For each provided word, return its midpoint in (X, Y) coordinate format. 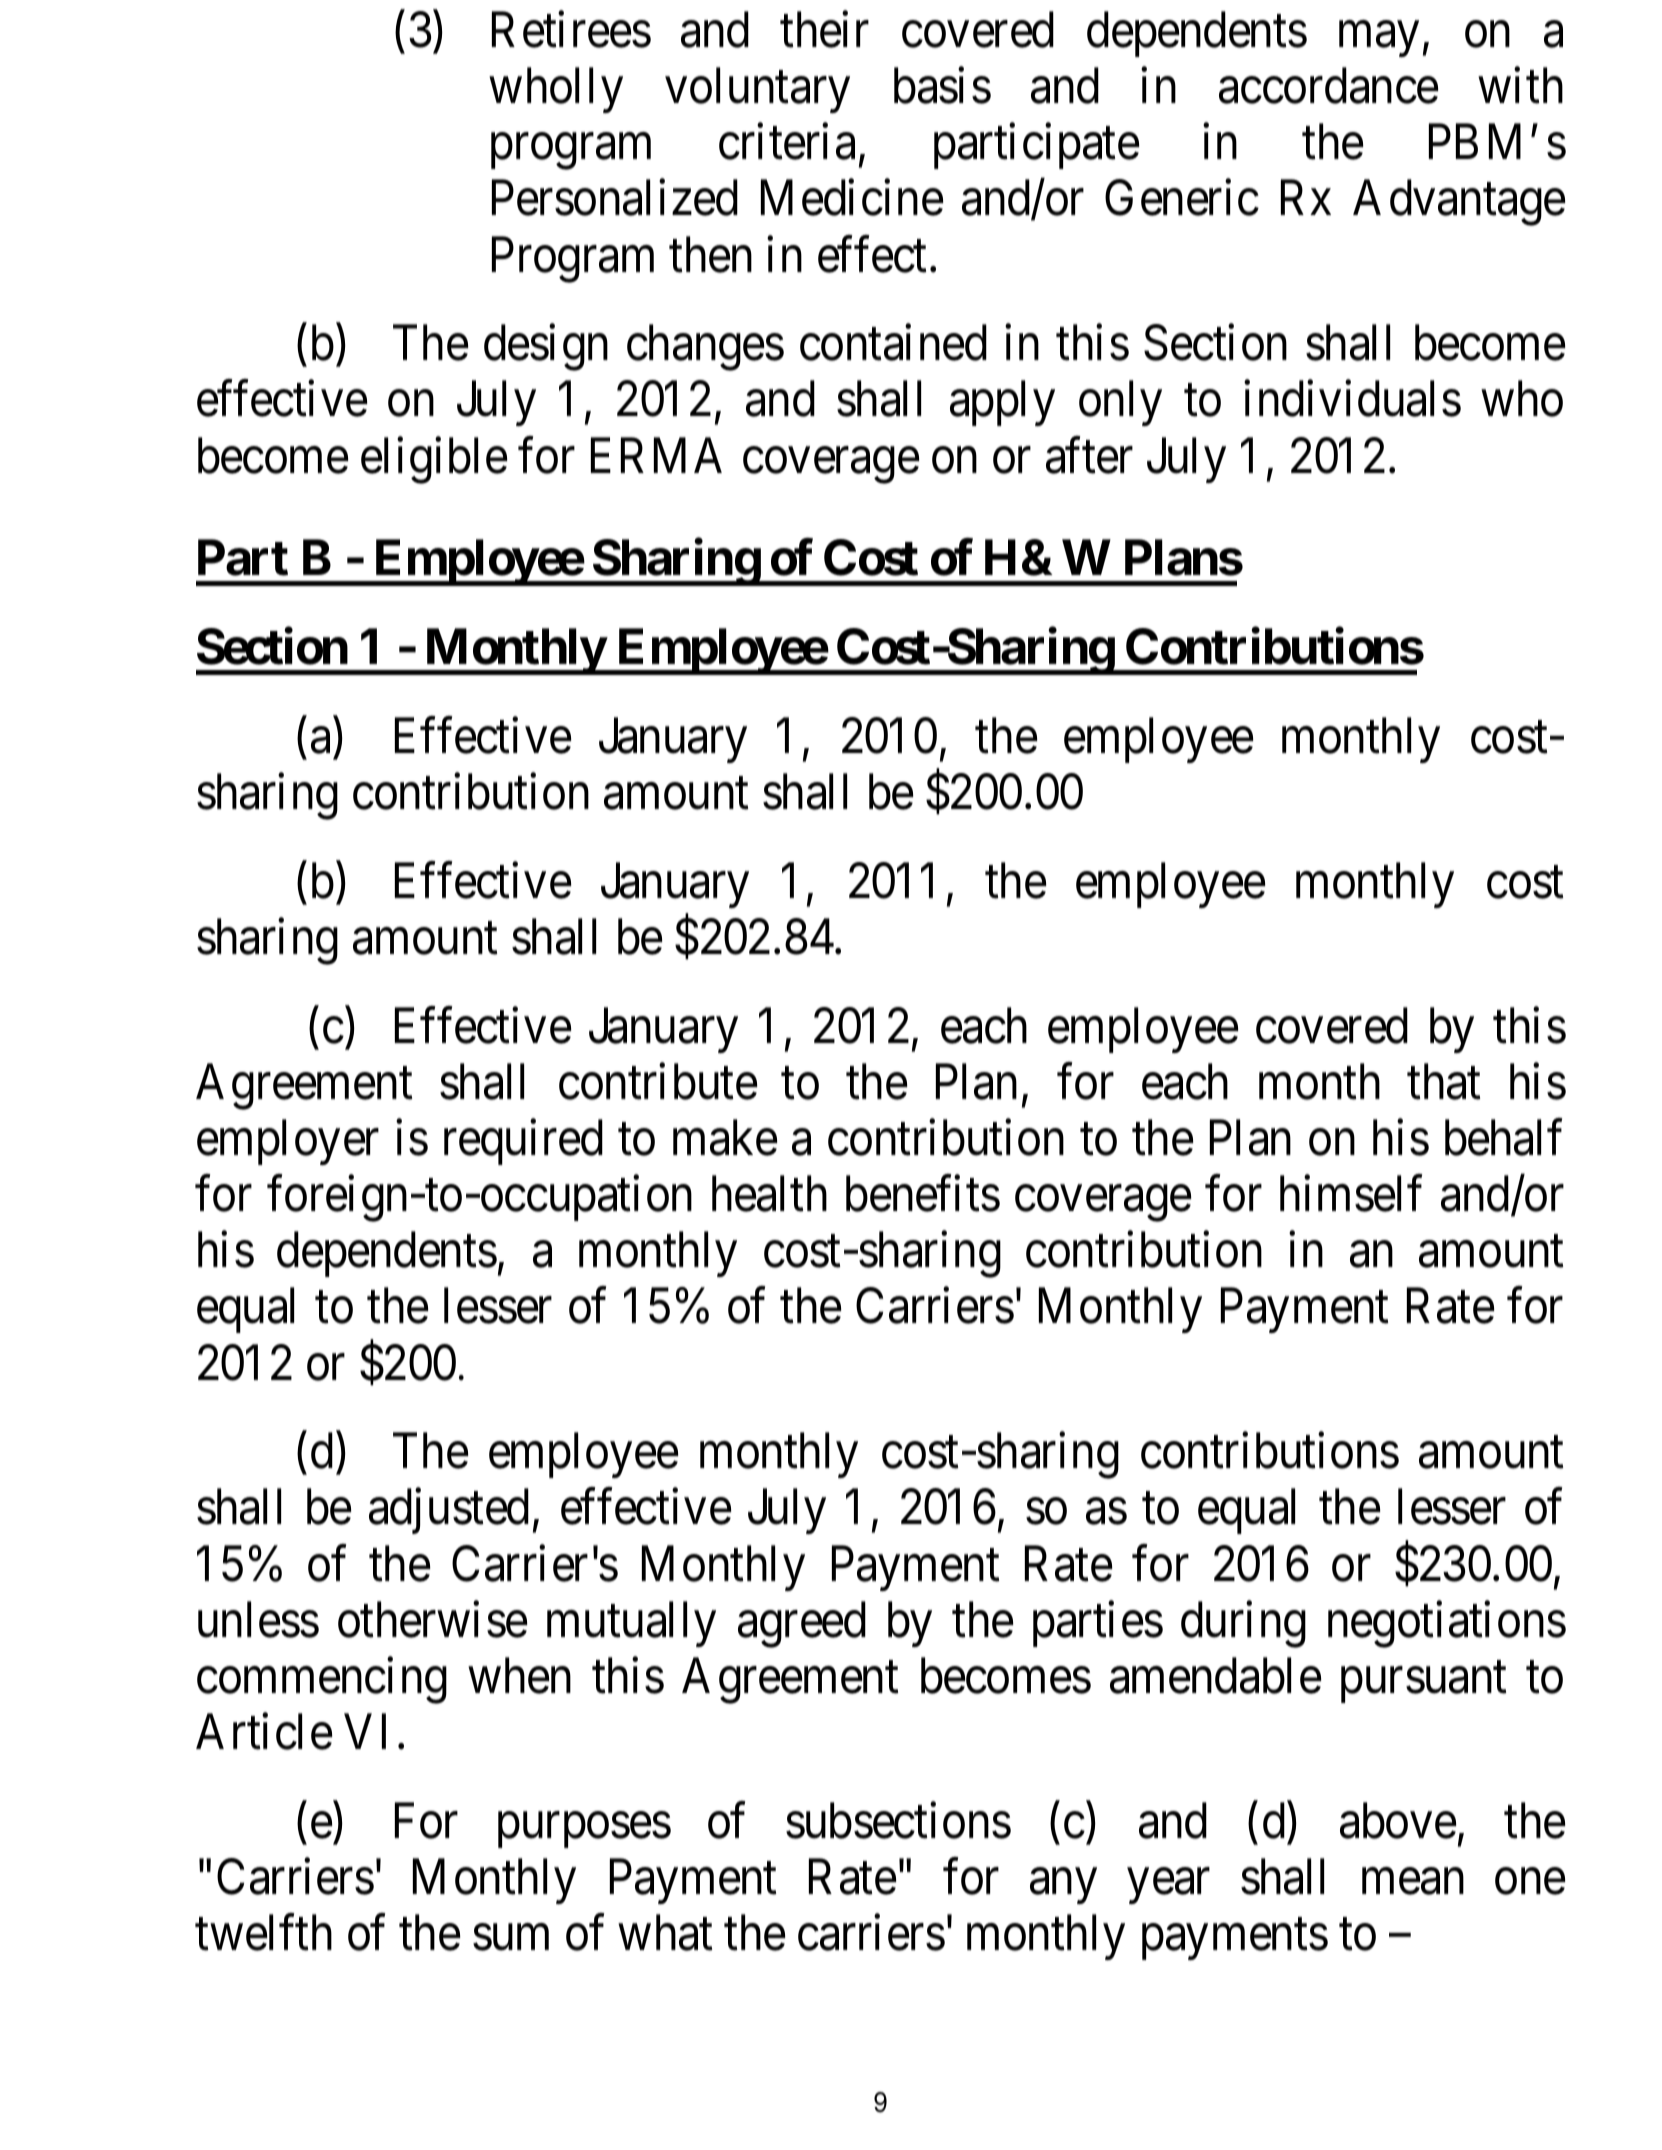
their (824, 30)
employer (288, 1142)
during (1243, 1624)
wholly (556, 90)
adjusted (449, 1511)
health (769, 1194)
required (523, 1142)
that (1444, 1081)
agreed (802, 1624)
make (725, 1138)
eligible (434, 460)
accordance (1328, 86)
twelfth (263, 1933)
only (1120, 403)
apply (1002, 403)
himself (1351, 1194)
